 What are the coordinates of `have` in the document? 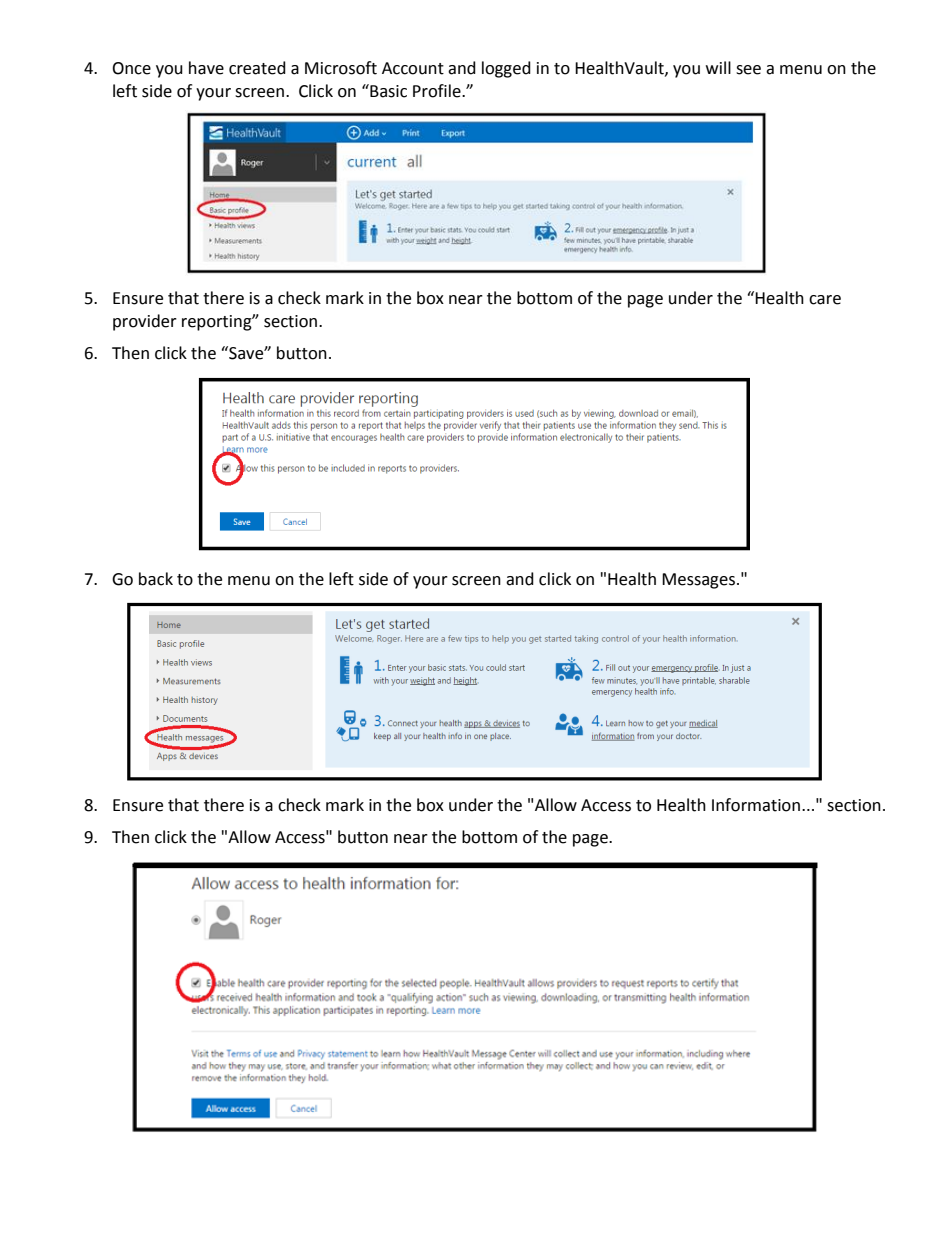 It's located at (206, 68).
